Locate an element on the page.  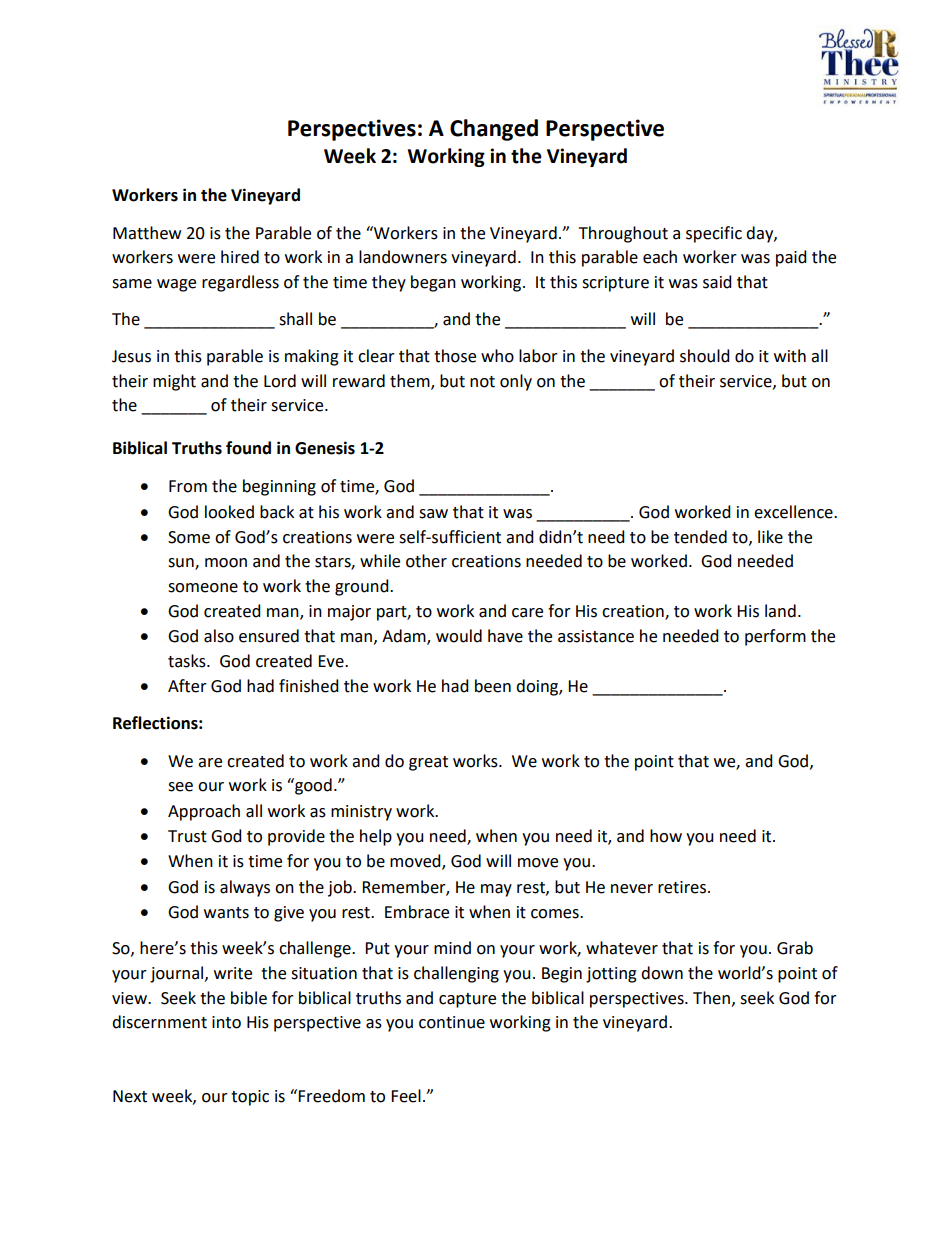
Trust is located at coordinates (187, 836).
